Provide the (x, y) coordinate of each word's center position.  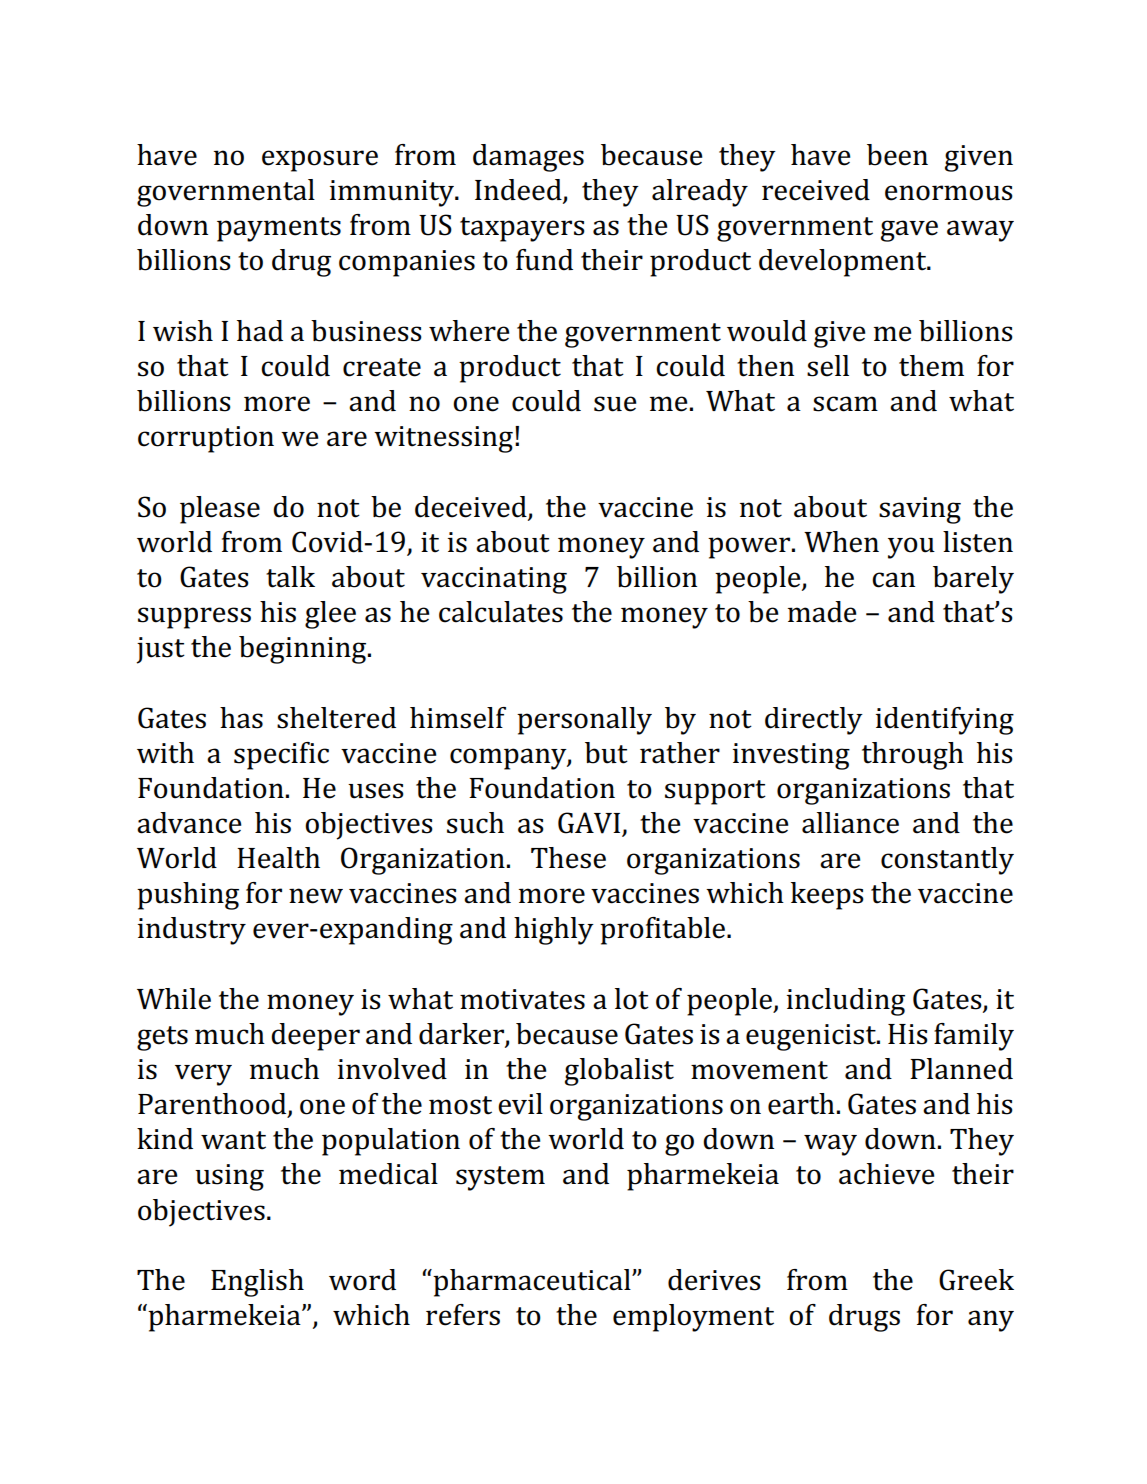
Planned (961, 1069)
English (257, 1283)
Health (278, 858)
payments (279, 229)
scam (845, 404)
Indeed (519, 191)
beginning (304, 650)
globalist (619, 1072)
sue (615, 404)
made (822, 612)
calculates (501, 612)
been (897, 155)
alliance (850, 823)
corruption (206, 439)
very (203, 1075)
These (568, 858)
